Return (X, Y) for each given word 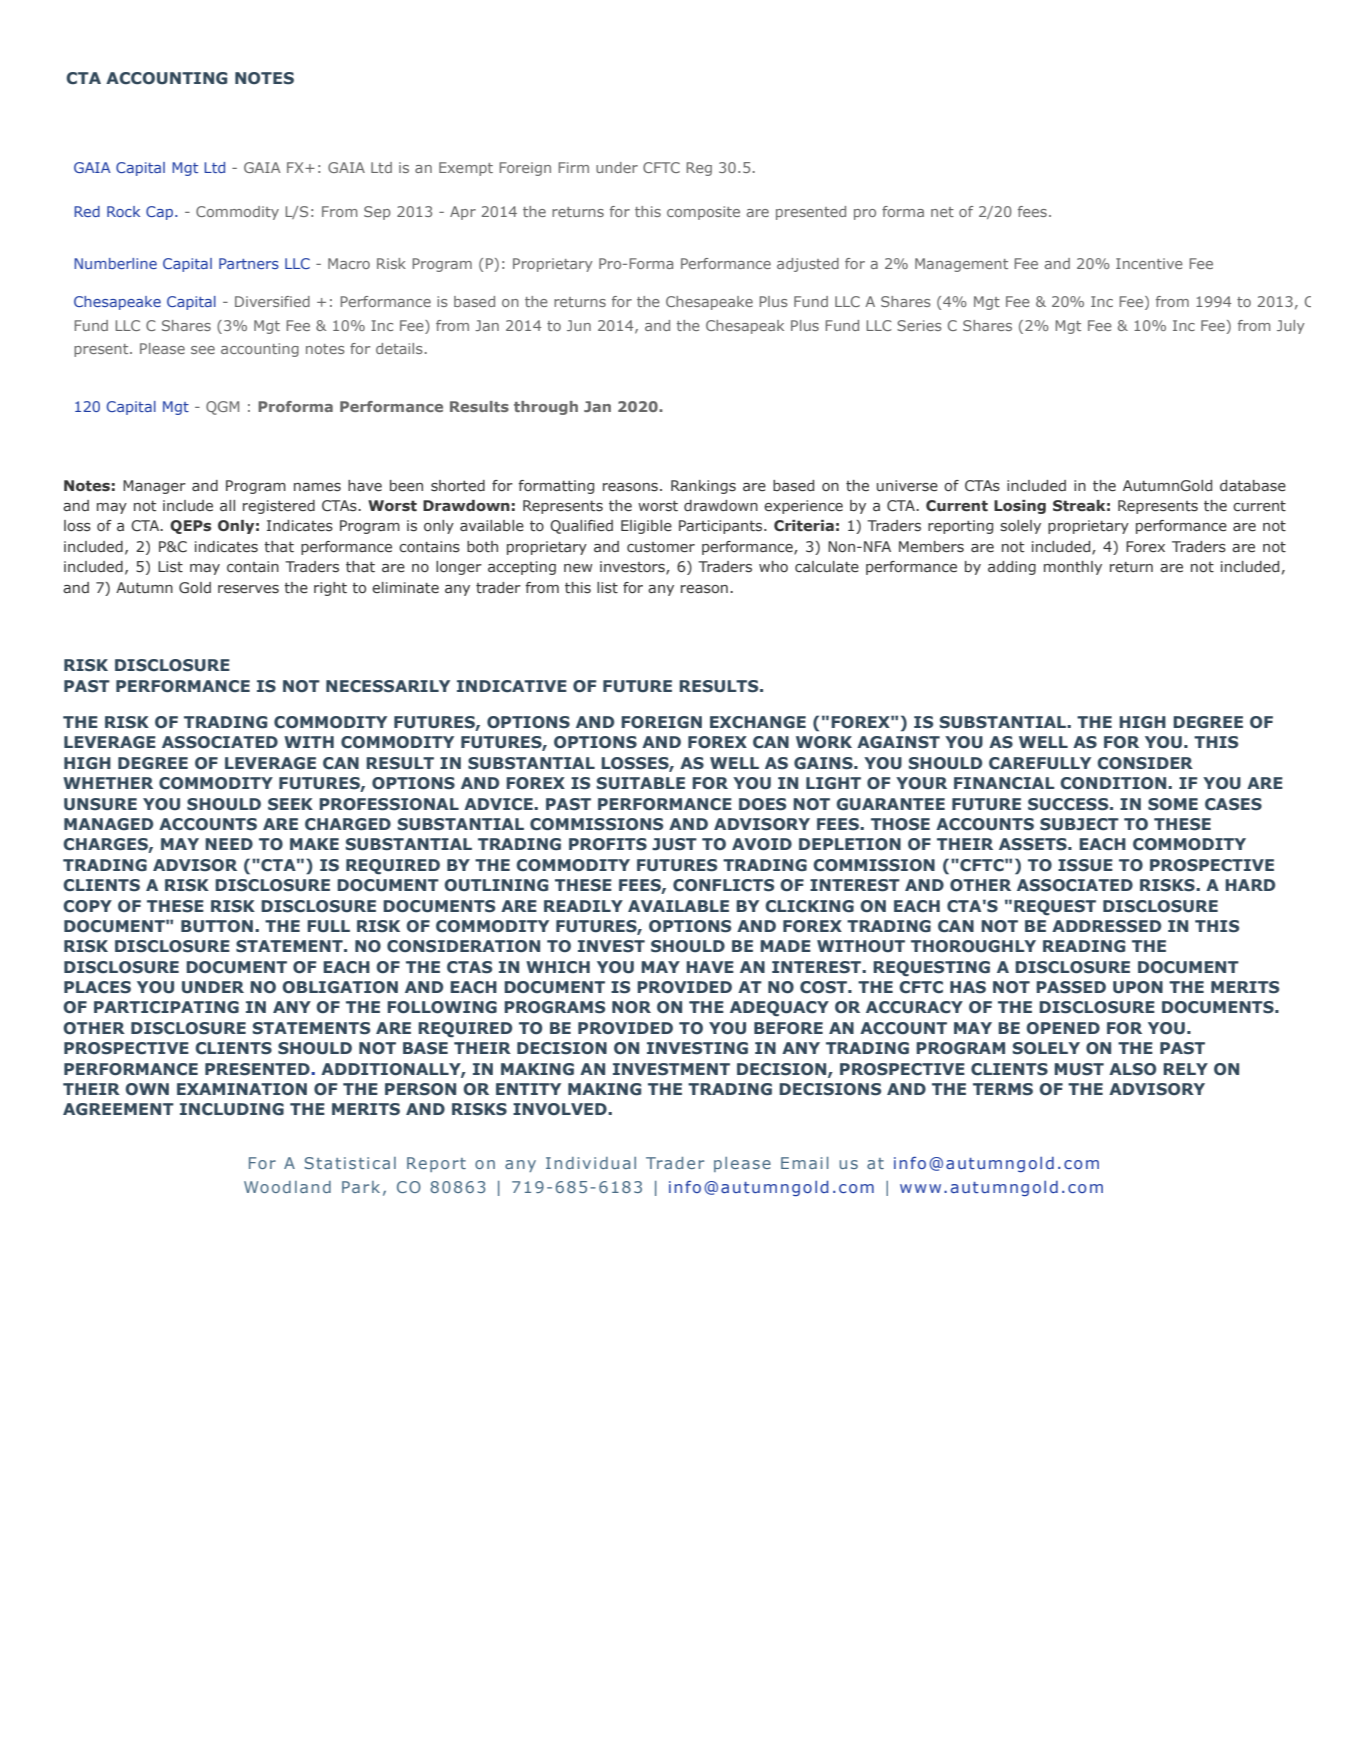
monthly (1073, 568)
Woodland (287, 1187)
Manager (154, 487)
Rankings (703, 487)
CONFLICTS (723, 885)
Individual (591, 1163)
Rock (123, 211)
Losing (1020, 507)
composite (703, 213)
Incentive (1149, 263)
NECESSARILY (388, 686)
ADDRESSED (1106, 926)
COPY (87, 906)
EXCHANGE (758, 722)
